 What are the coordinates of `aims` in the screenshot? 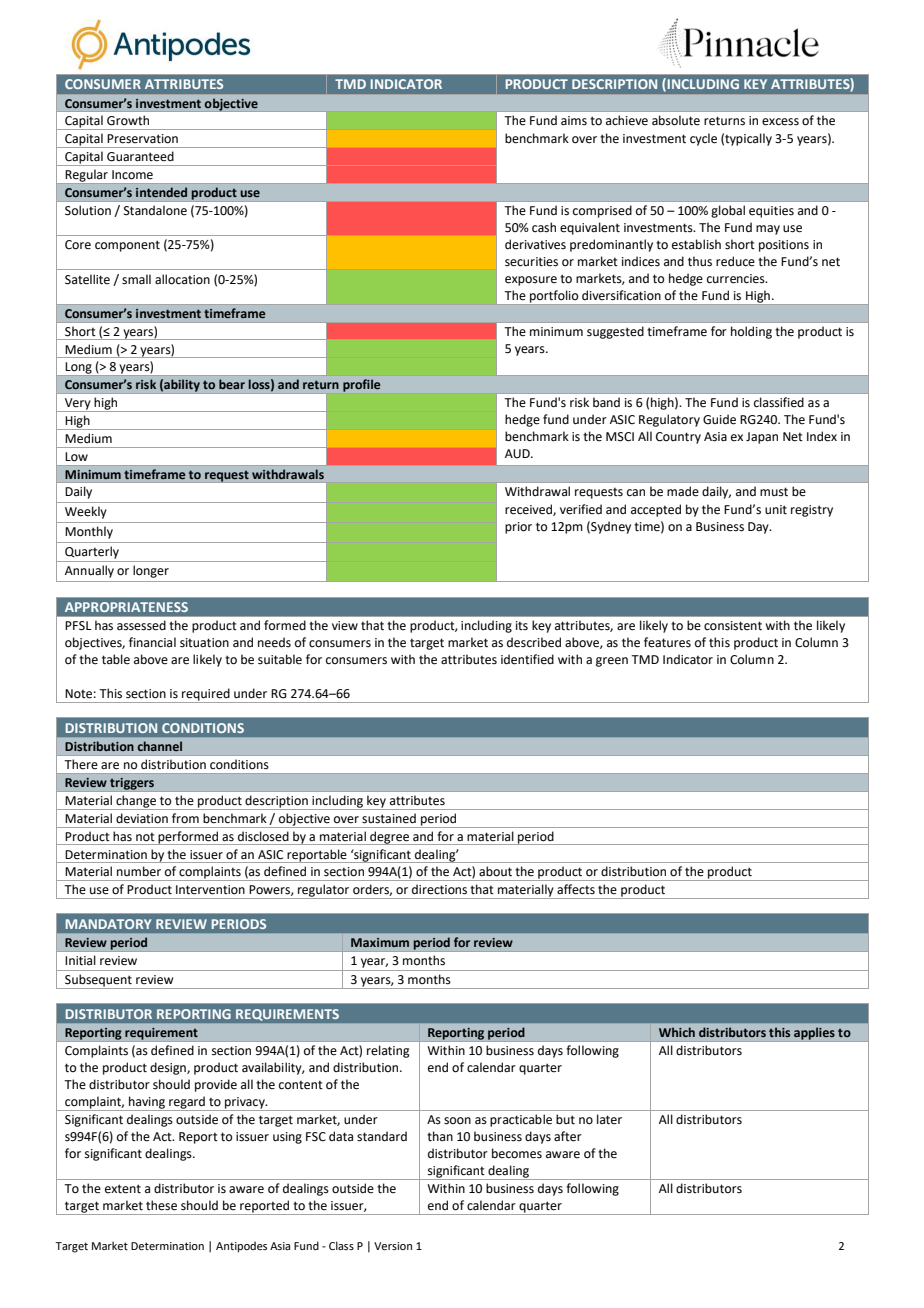 It's located at (574, 121).
